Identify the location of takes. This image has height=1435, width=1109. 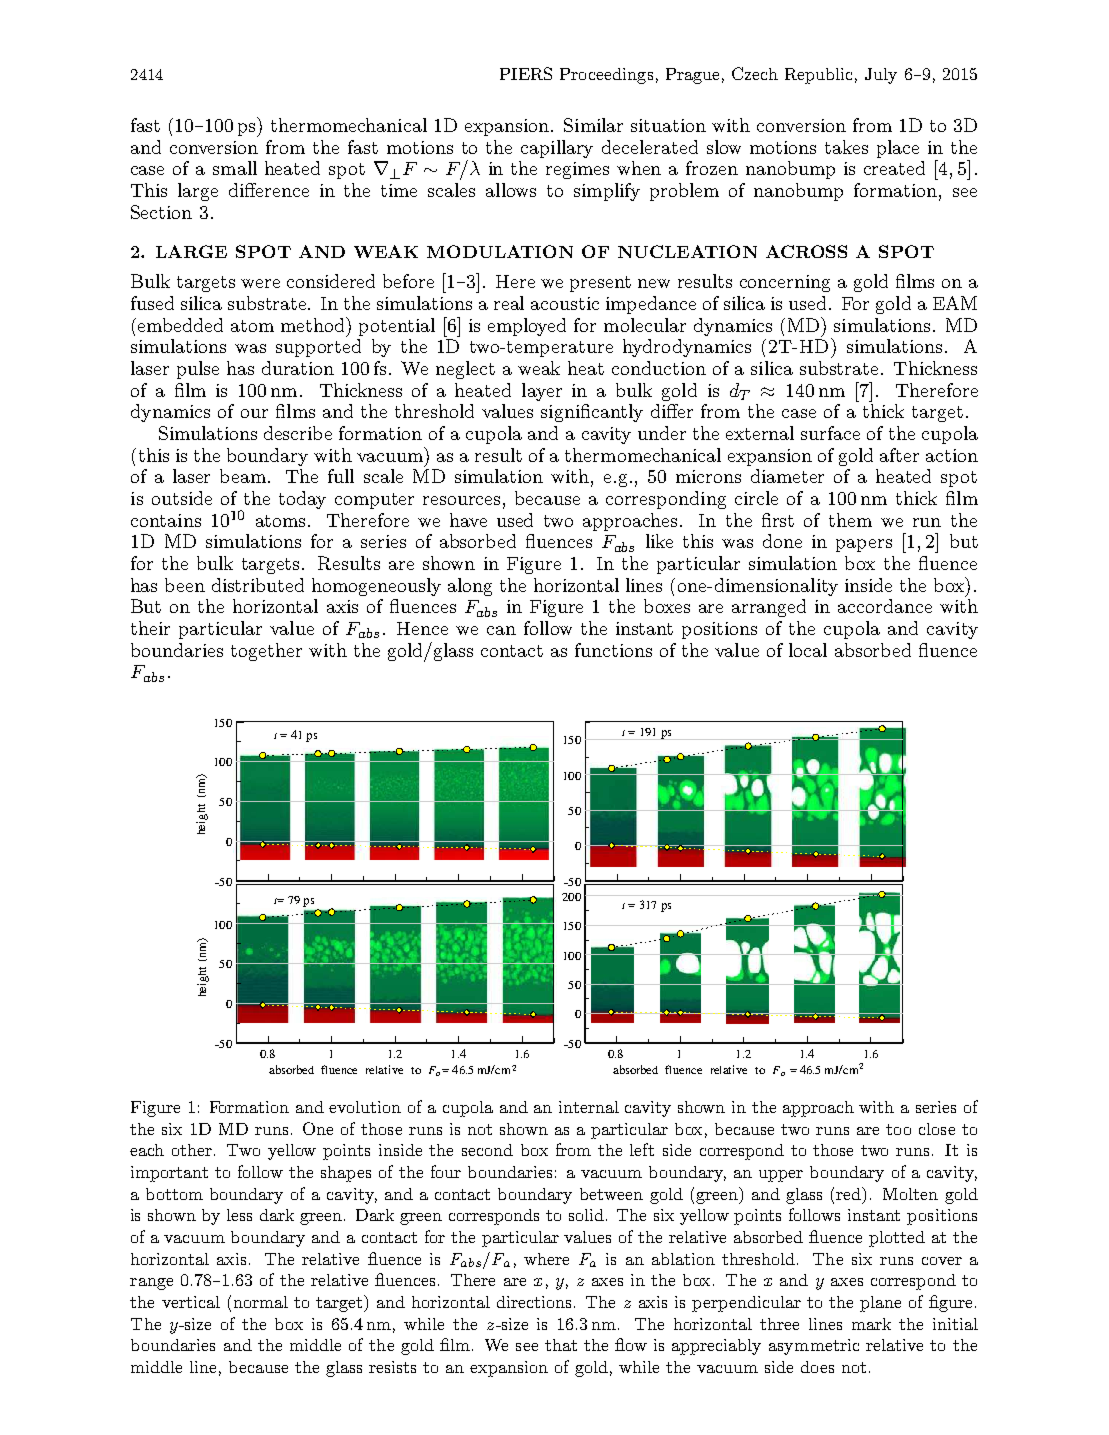
(846, 147).
